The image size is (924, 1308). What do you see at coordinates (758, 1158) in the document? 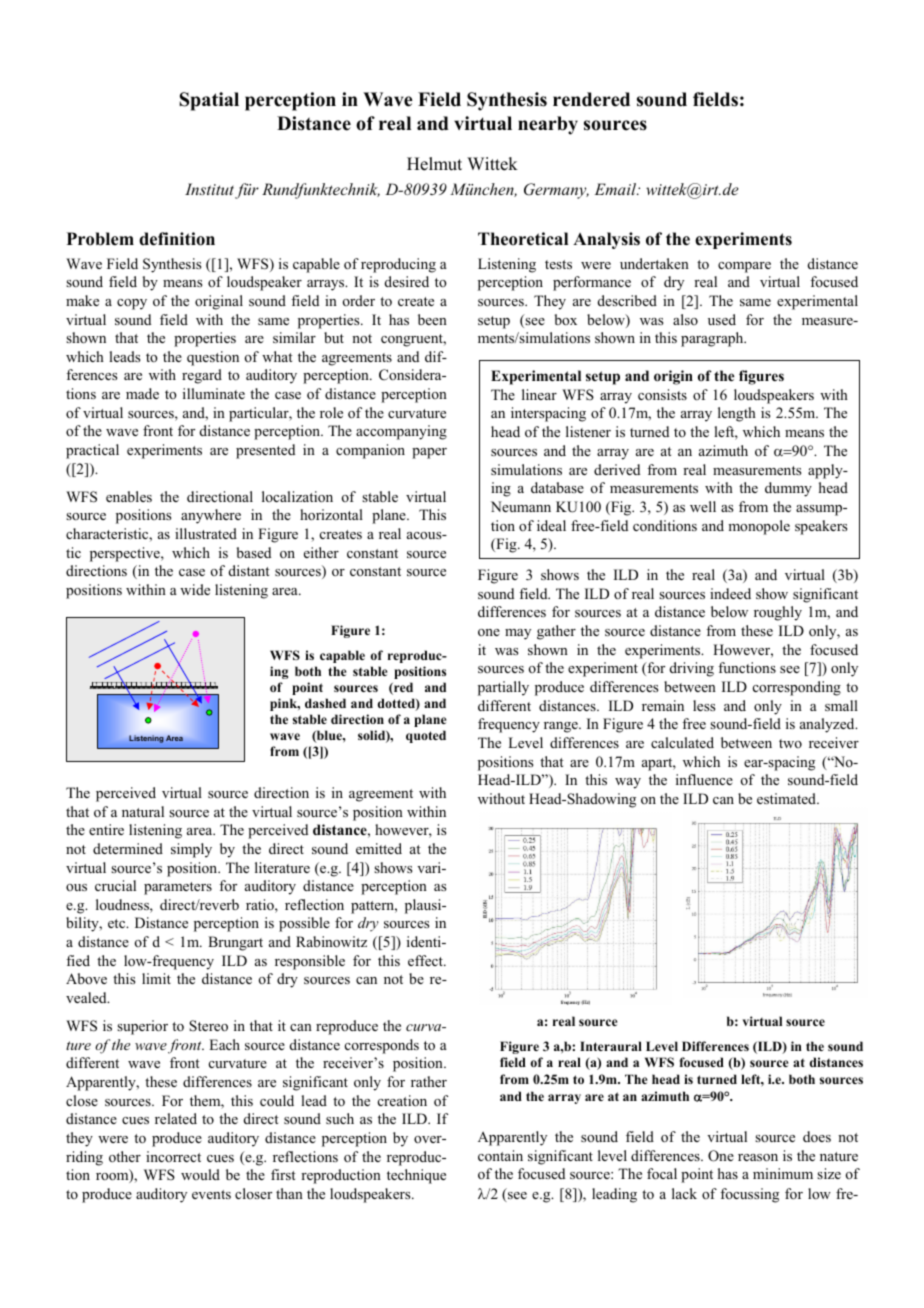
I see `reason` at bounding box center [758, 1158].
